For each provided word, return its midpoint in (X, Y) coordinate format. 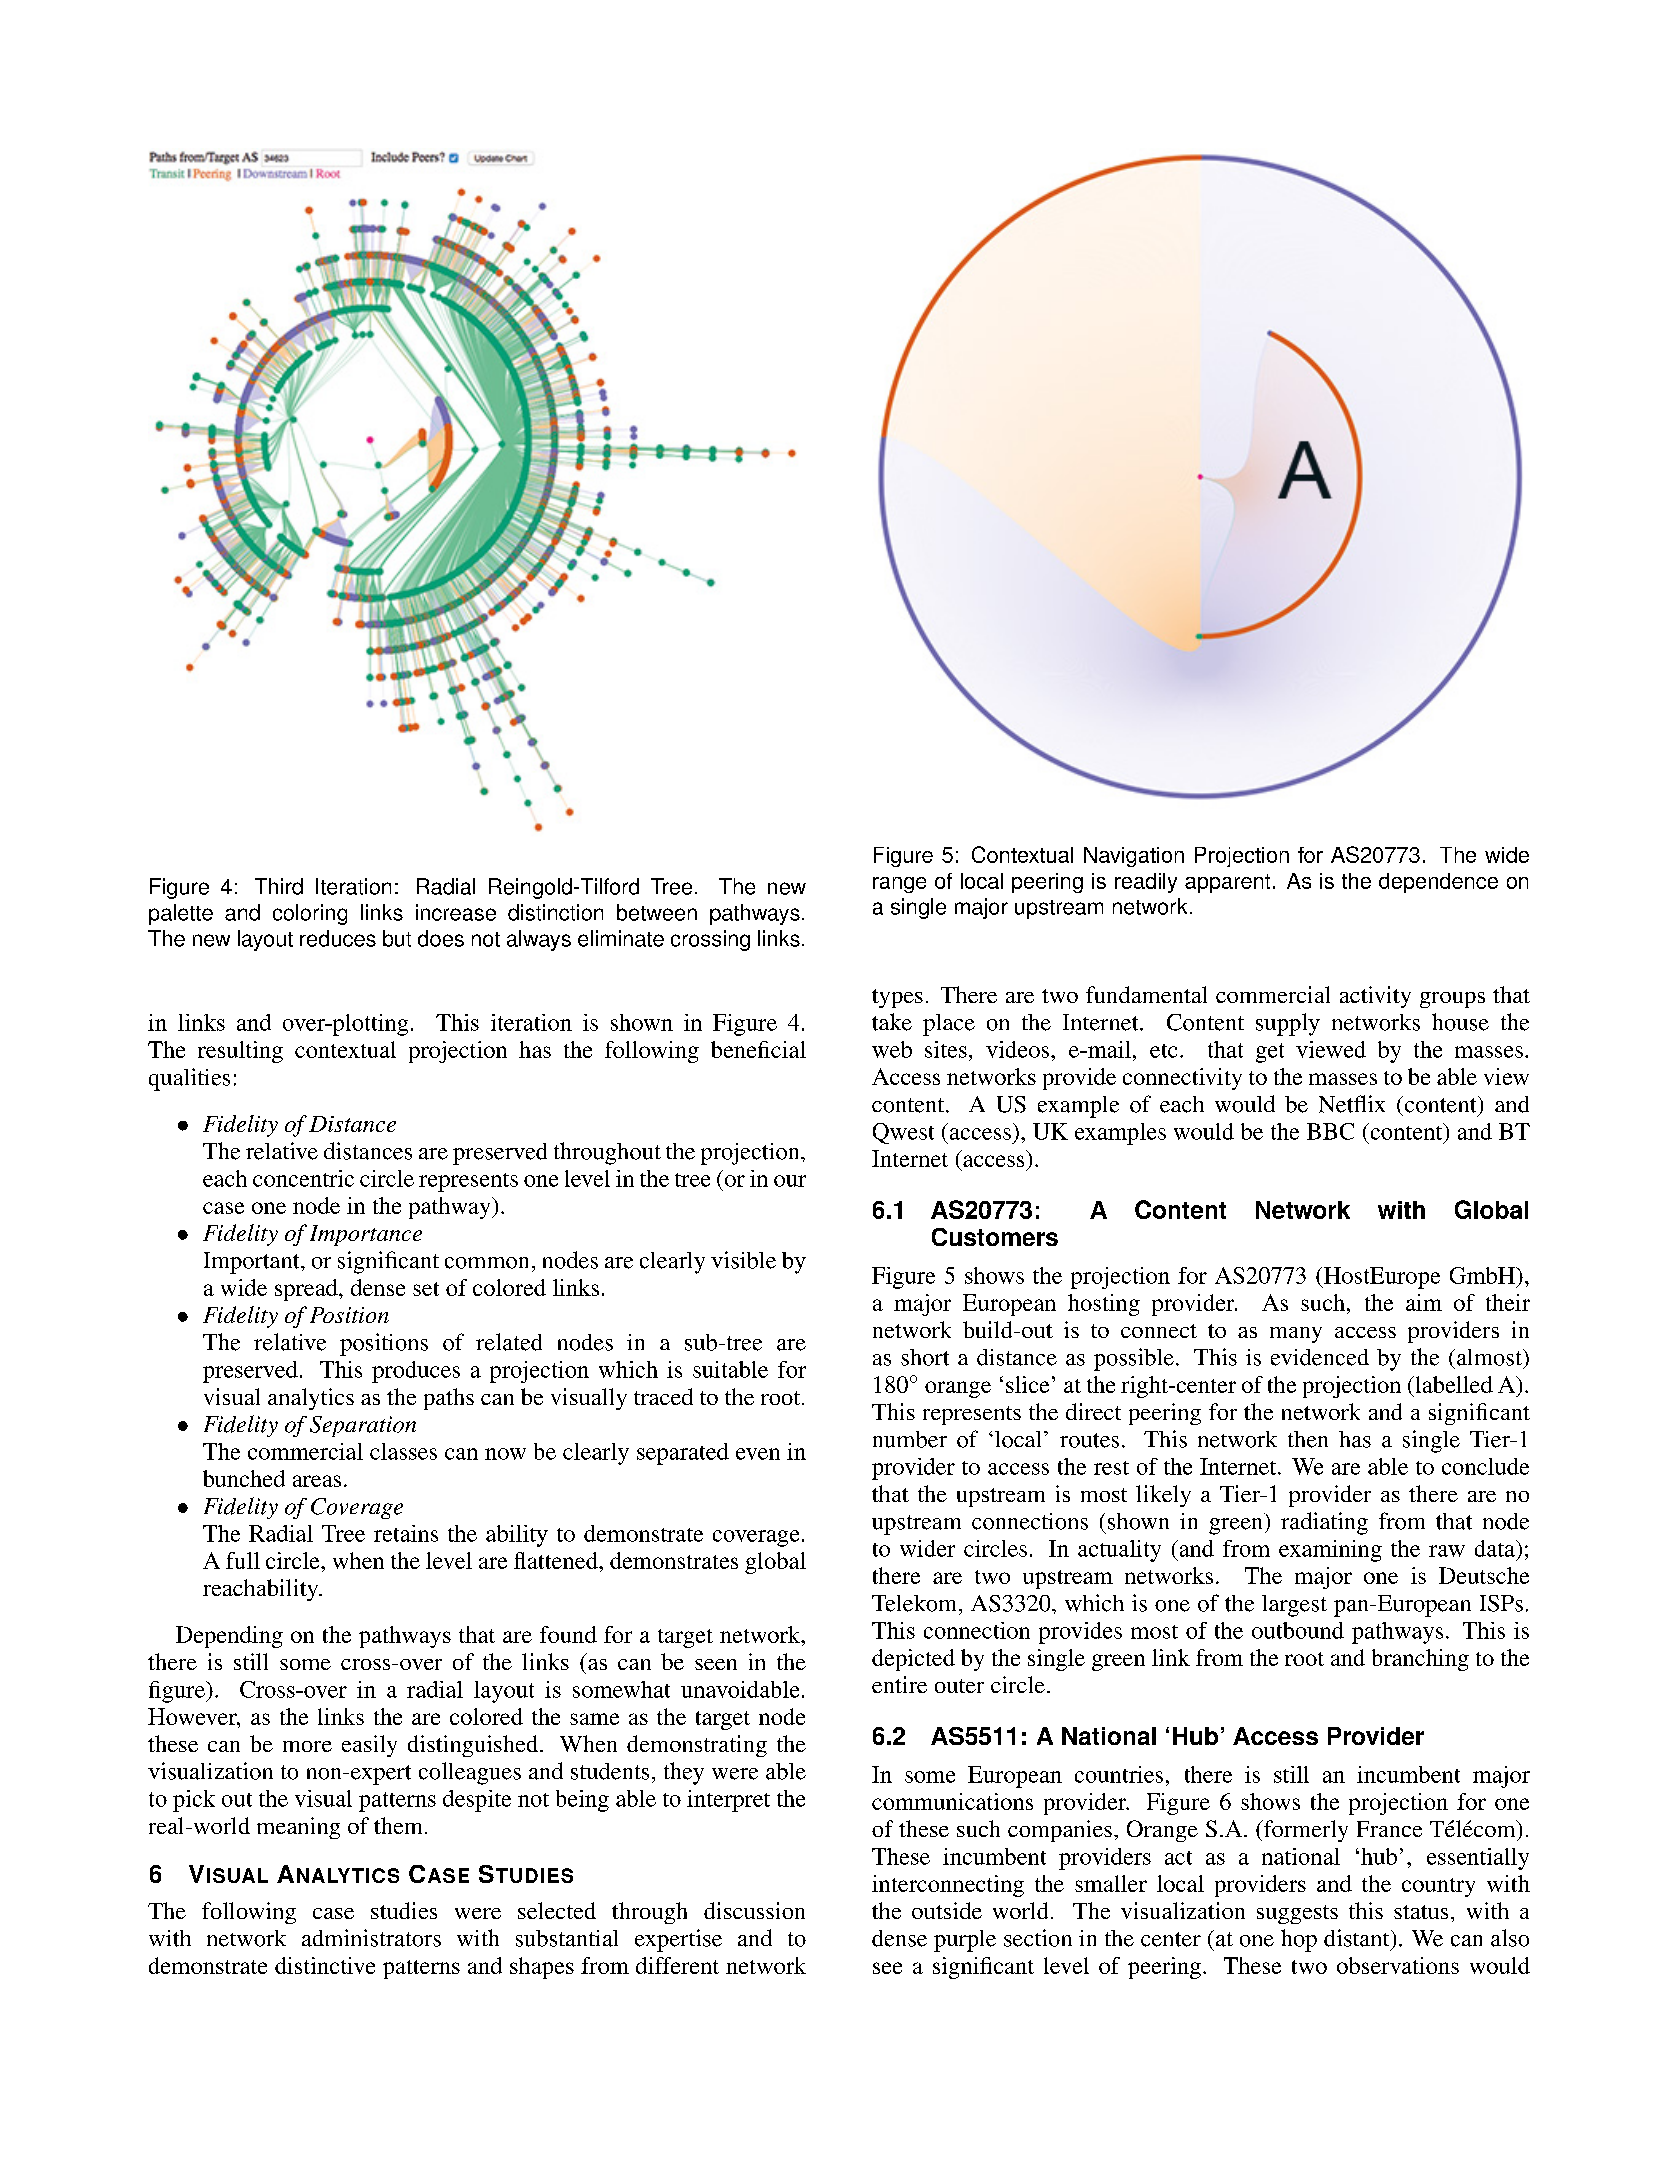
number (910, 1439)
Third (279, 886)
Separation (363, 1426)
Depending (229, 1637)
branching (1420, 1660)
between (657, 912)
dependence (1438, 883)
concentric (303, 1178)
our (790, 1181)
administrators (371, 1938)
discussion (754, 1910)
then (1308, 1439)
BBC (1330, 1131)
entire (899, 1684)
